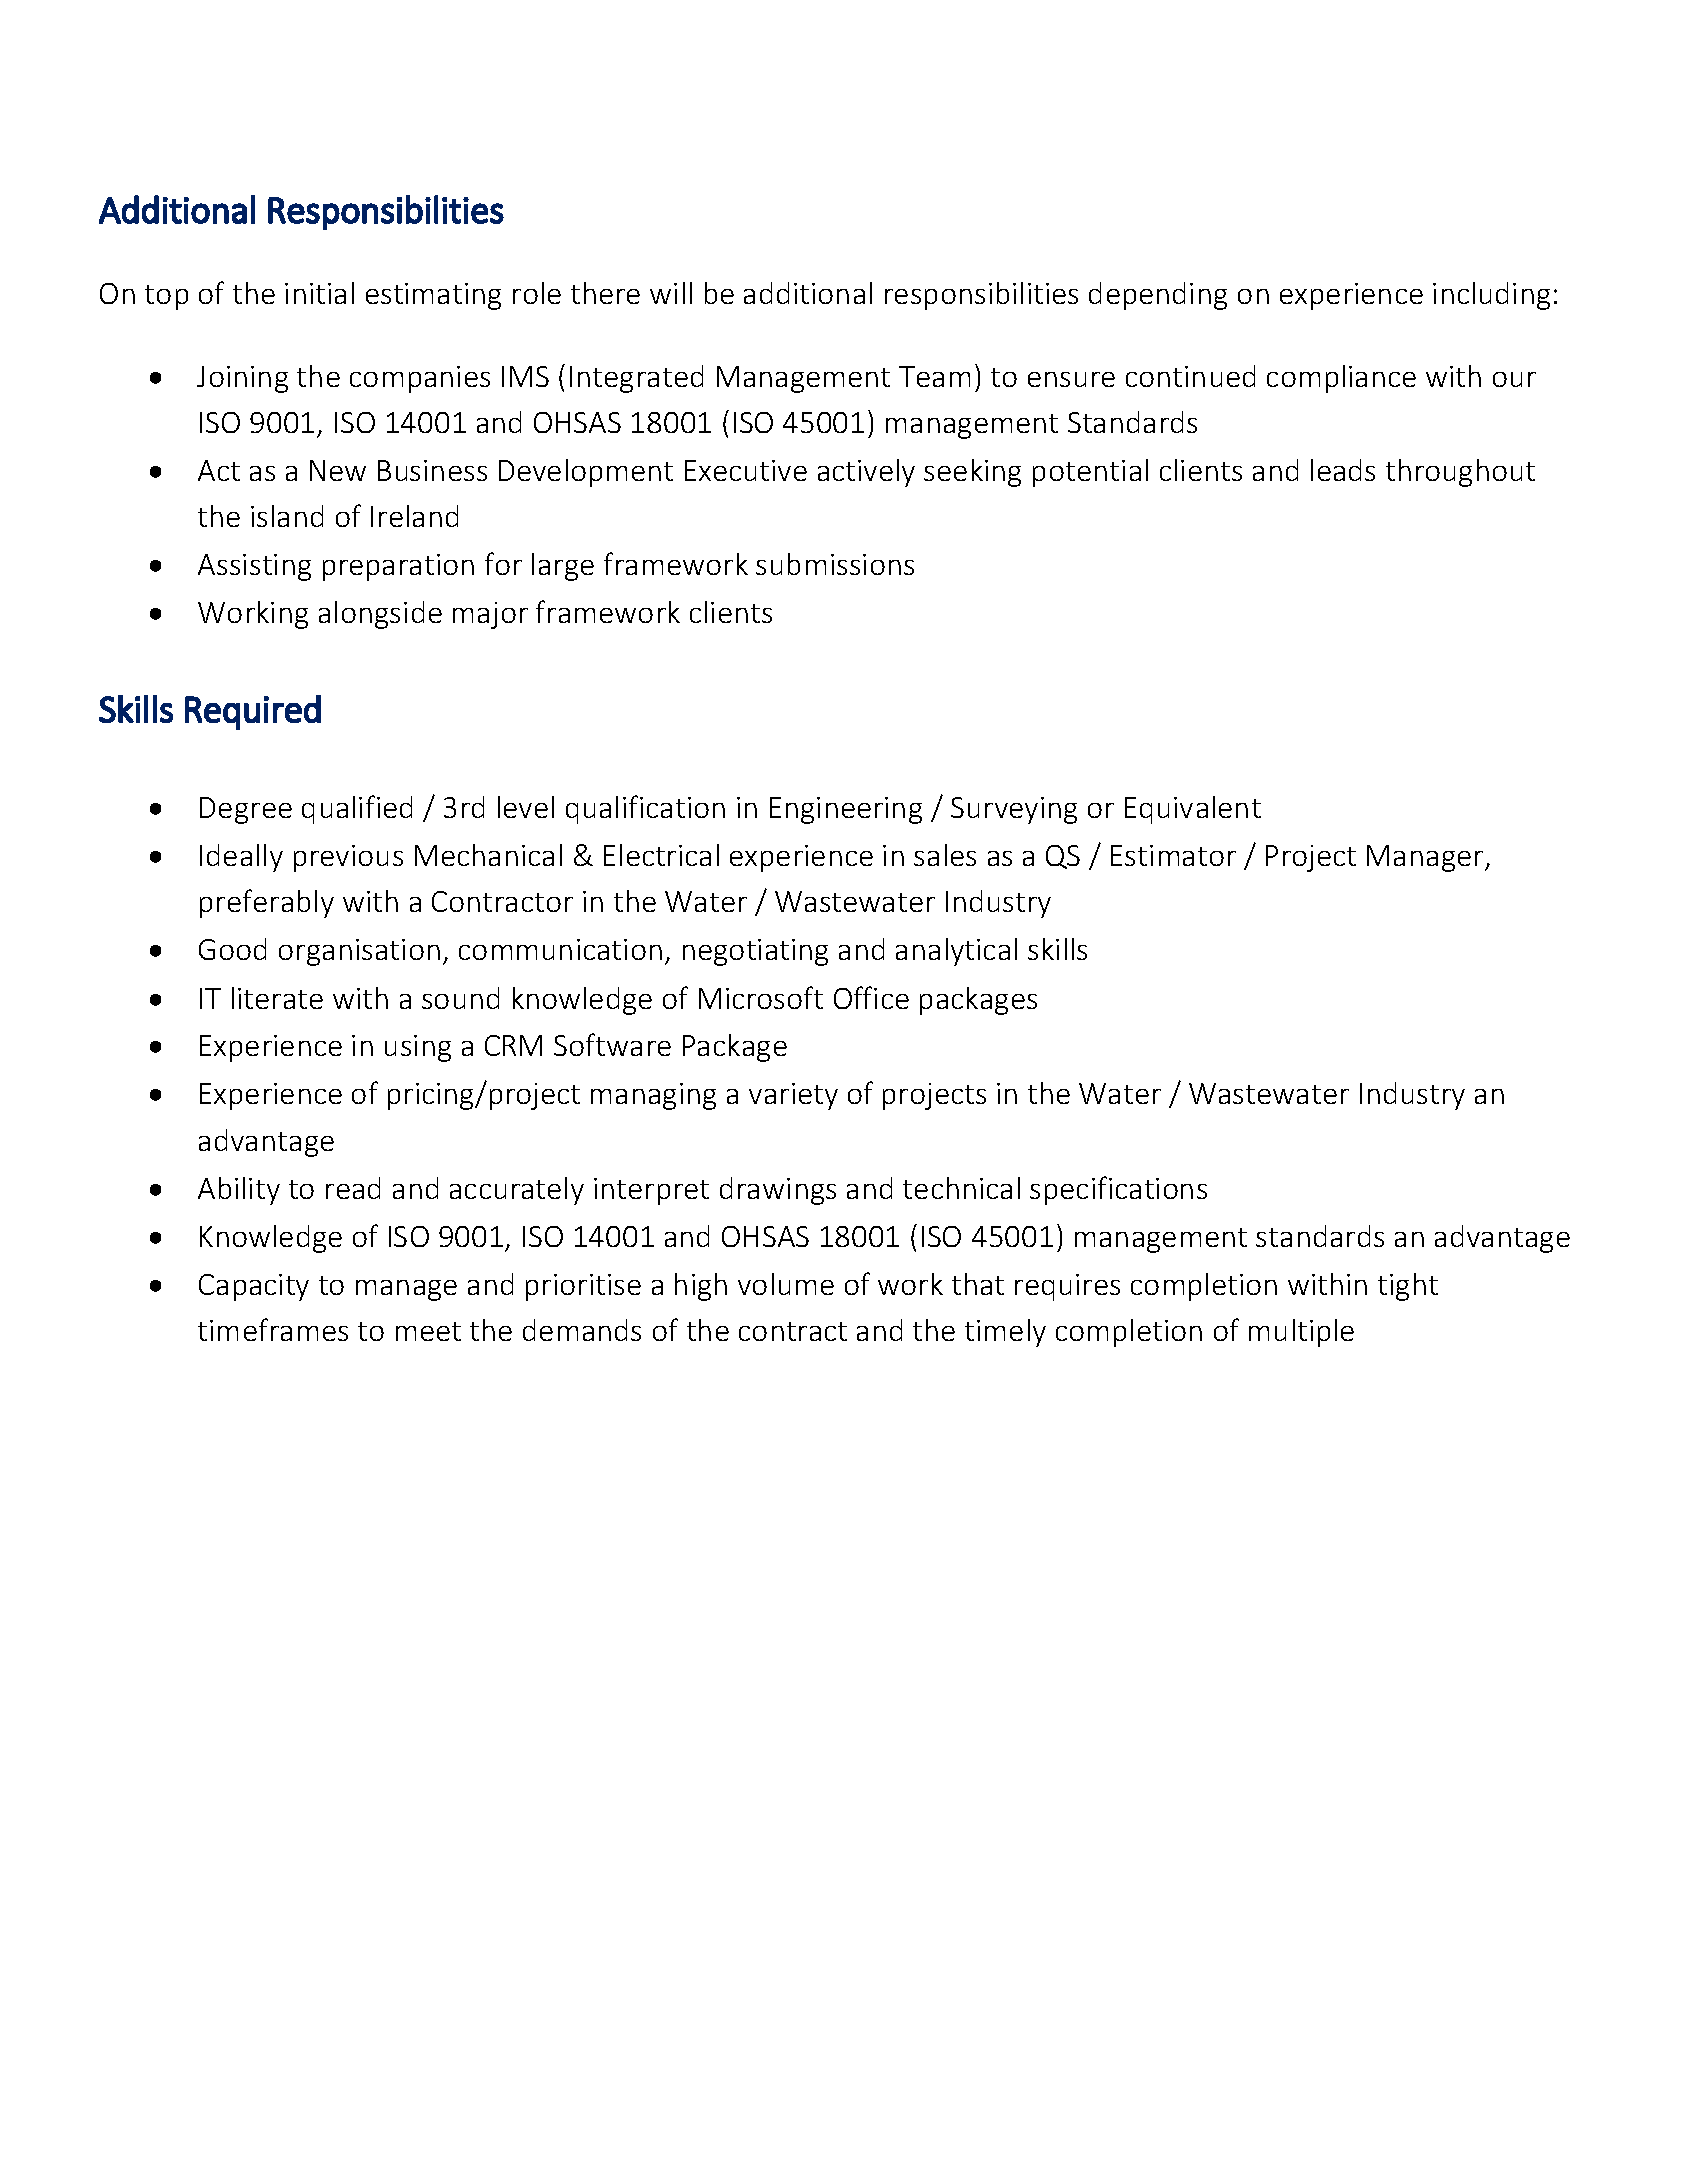  What do you see at coordinates (846, 810) in the image?
I see `Engineering` at bounding box center [846, 810].
